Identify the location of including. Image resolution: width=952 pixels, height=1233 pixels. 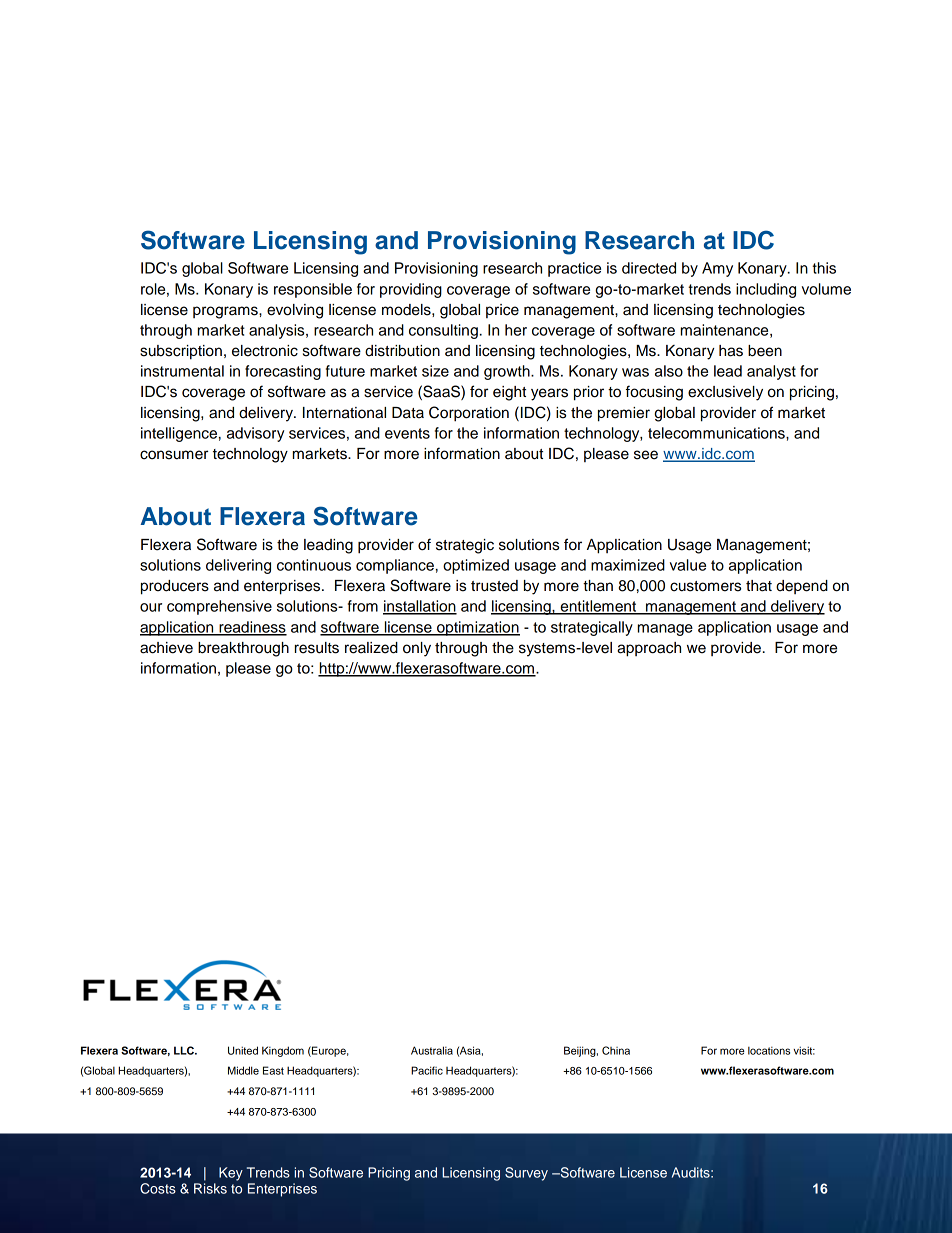
(766, 290).
